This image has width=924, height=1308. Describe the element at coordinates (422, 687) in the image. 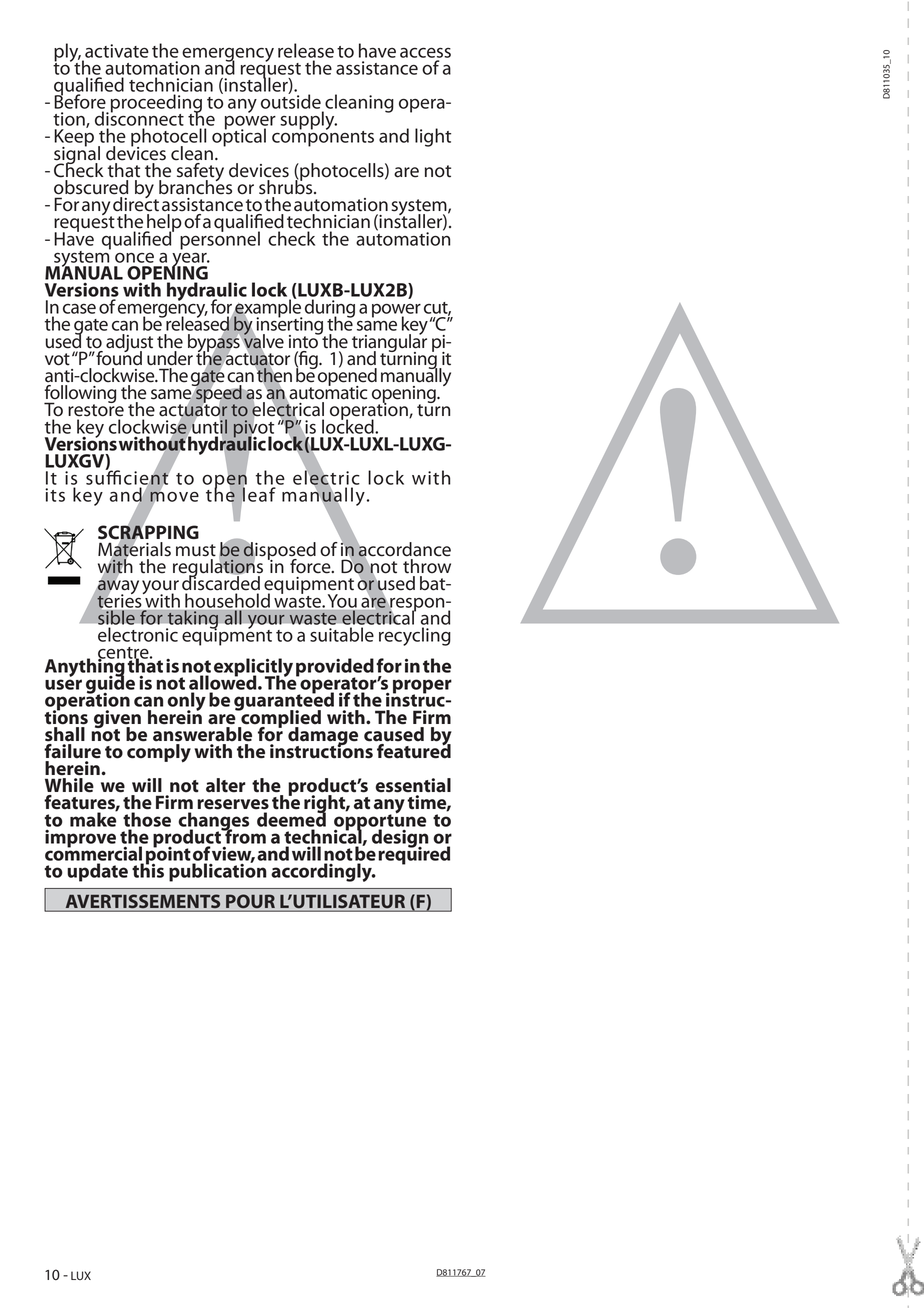

I see `proper` at that location.
